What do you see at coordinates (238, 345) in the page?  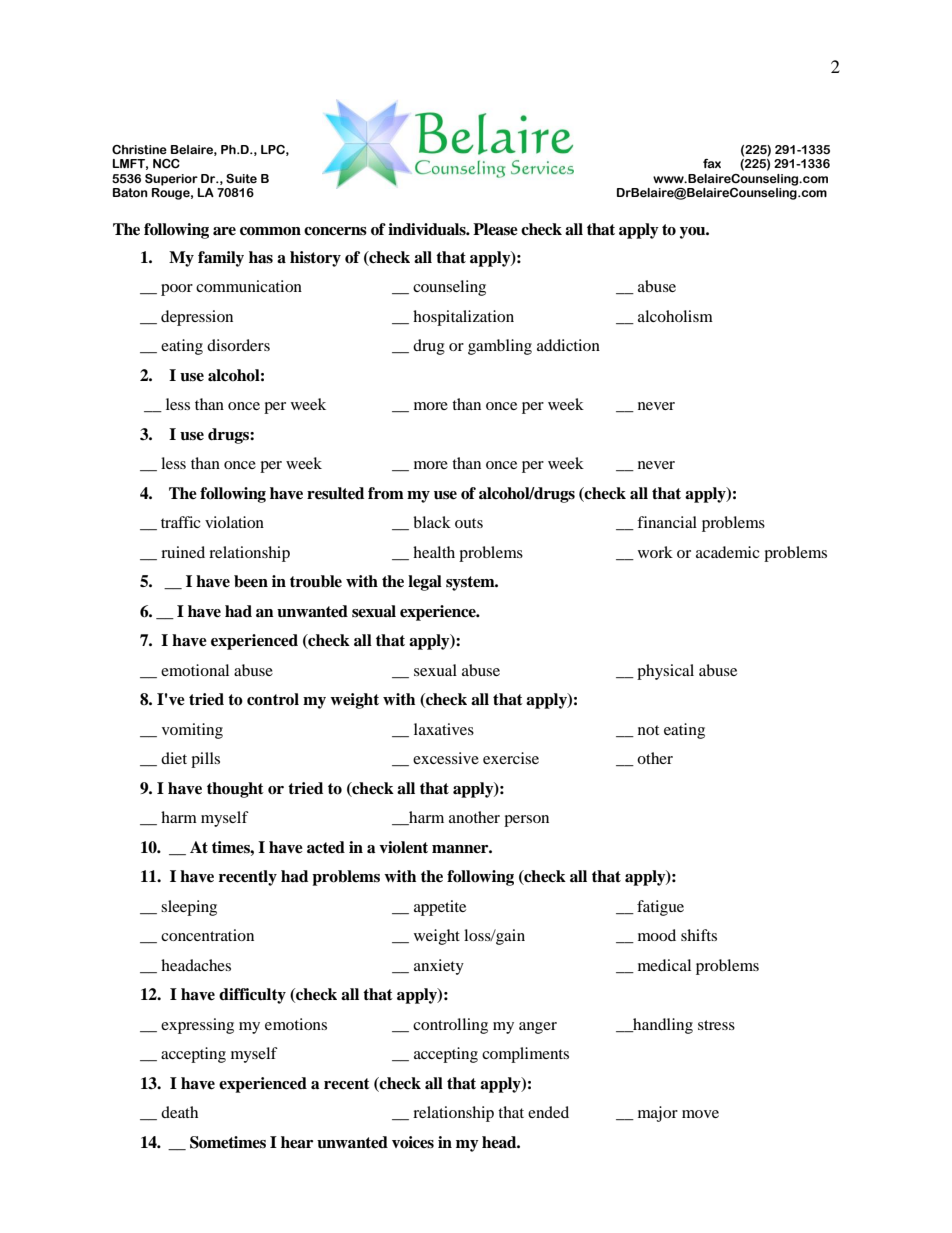 I see `disorders` at bounding box center [238, 345].
